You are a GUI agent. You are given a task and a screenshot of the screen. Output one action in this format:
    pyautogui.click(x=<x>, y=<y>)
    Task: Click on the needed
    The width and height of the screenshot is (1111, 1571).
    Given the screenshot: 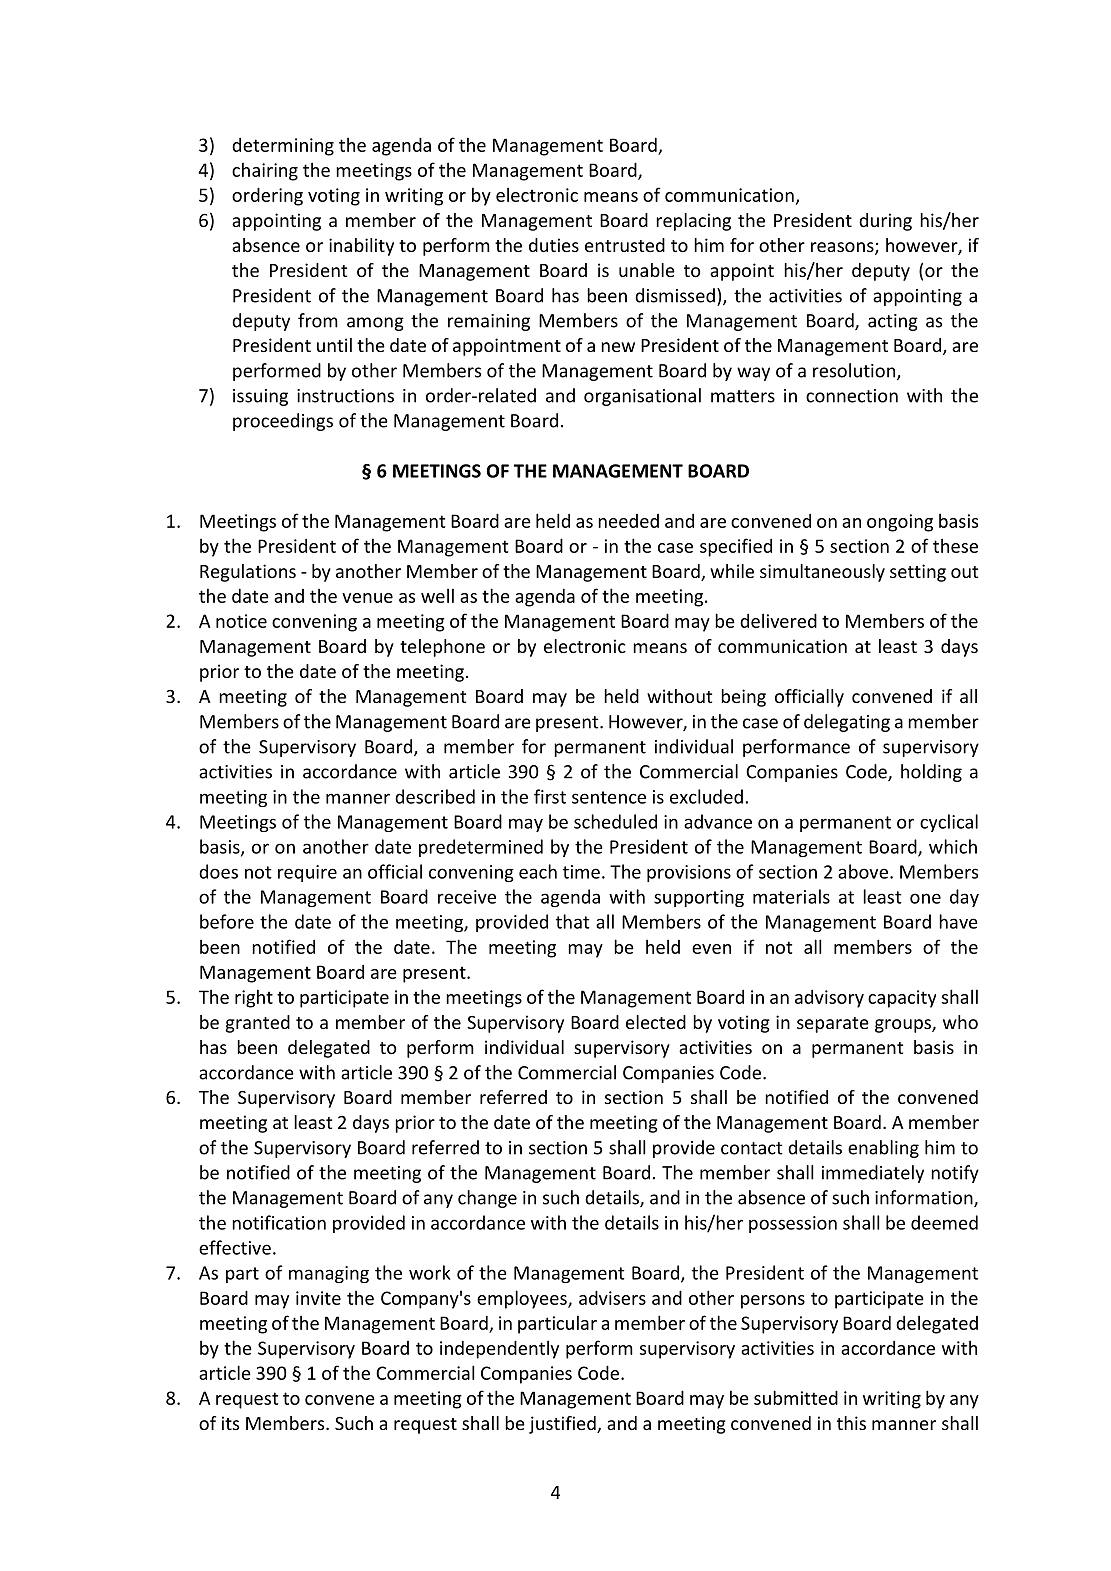 What is the action you would take?
    pyautogui.click(x=628, y=521)
